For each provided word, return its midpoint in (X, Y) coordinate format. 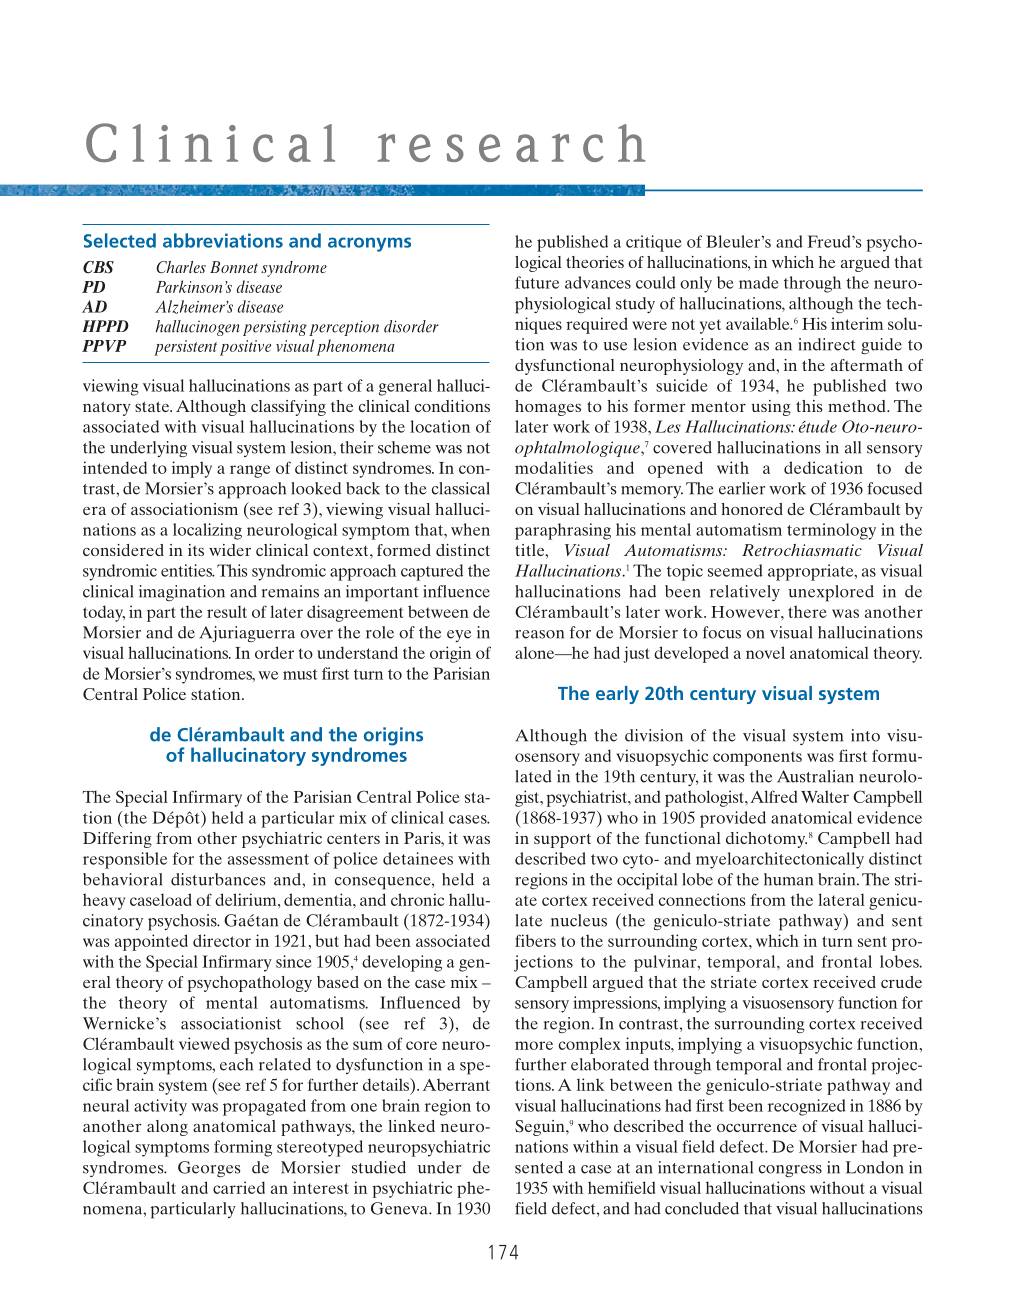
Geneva (400, 1208)
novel (765, 652)
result (227, 611)
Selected (120, 240)
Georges (209, 1169)
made (758, 282)
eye (459, 636)
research (512, 143)
